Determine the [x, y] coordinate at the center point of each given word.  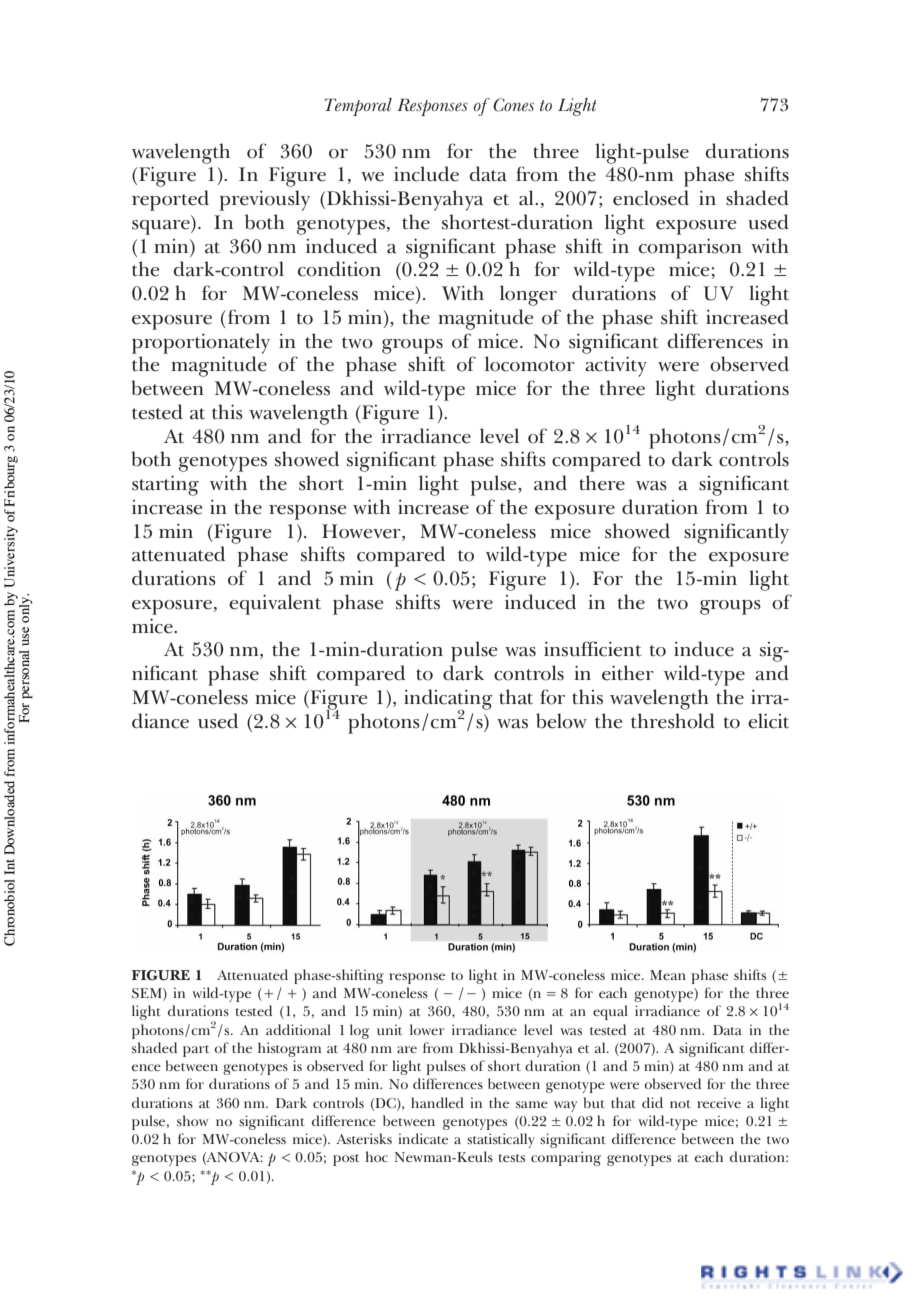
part [196, 1051]
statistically [501, 1140]
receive [719, 1102]
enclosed [651, 198]
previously [265, 200]
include [426, 174]
